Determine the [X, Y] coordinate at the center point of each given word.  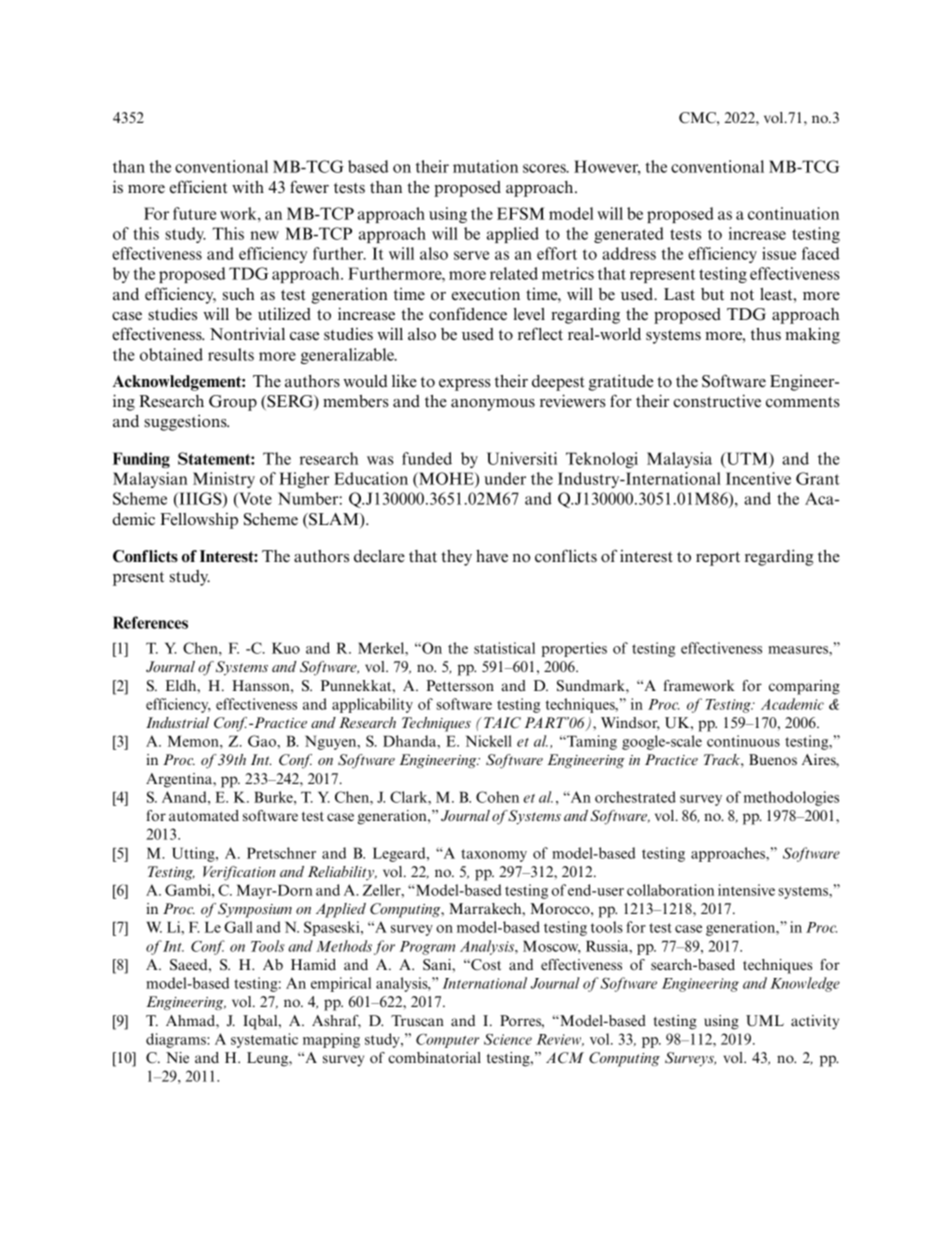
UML [765, 1021]
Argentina [180, 780]
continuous [743, 741]
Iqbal [261, 1022]
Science [508, 1039]
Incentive [758, 478]
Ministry [224, 480]
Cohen [497, 797]
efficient [198, 186]
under [505, 478]
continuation [793, 213]
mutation [485, 166]
